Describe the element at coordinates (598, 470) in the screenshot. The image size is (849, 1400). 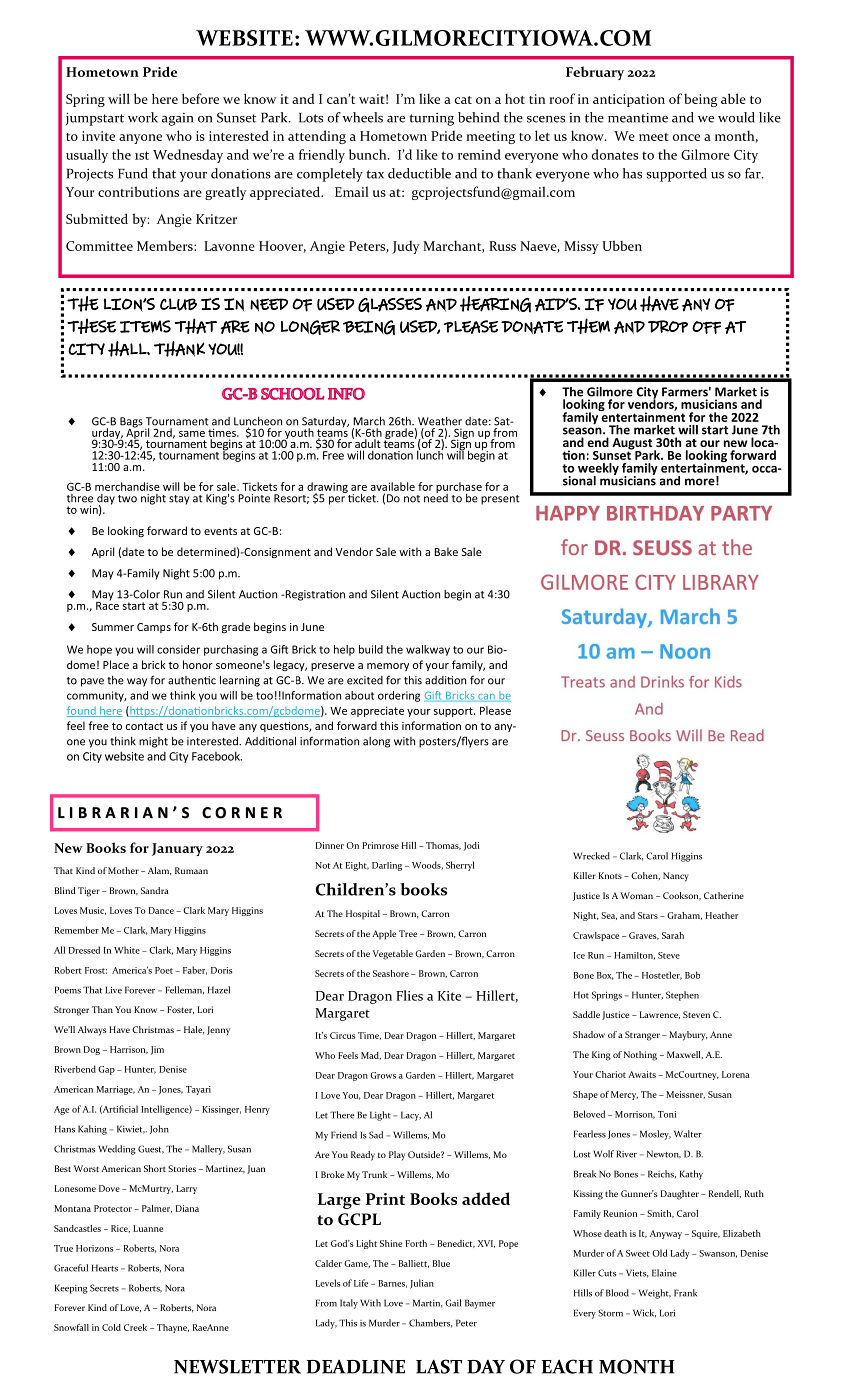
I see `weekly` at that location.
